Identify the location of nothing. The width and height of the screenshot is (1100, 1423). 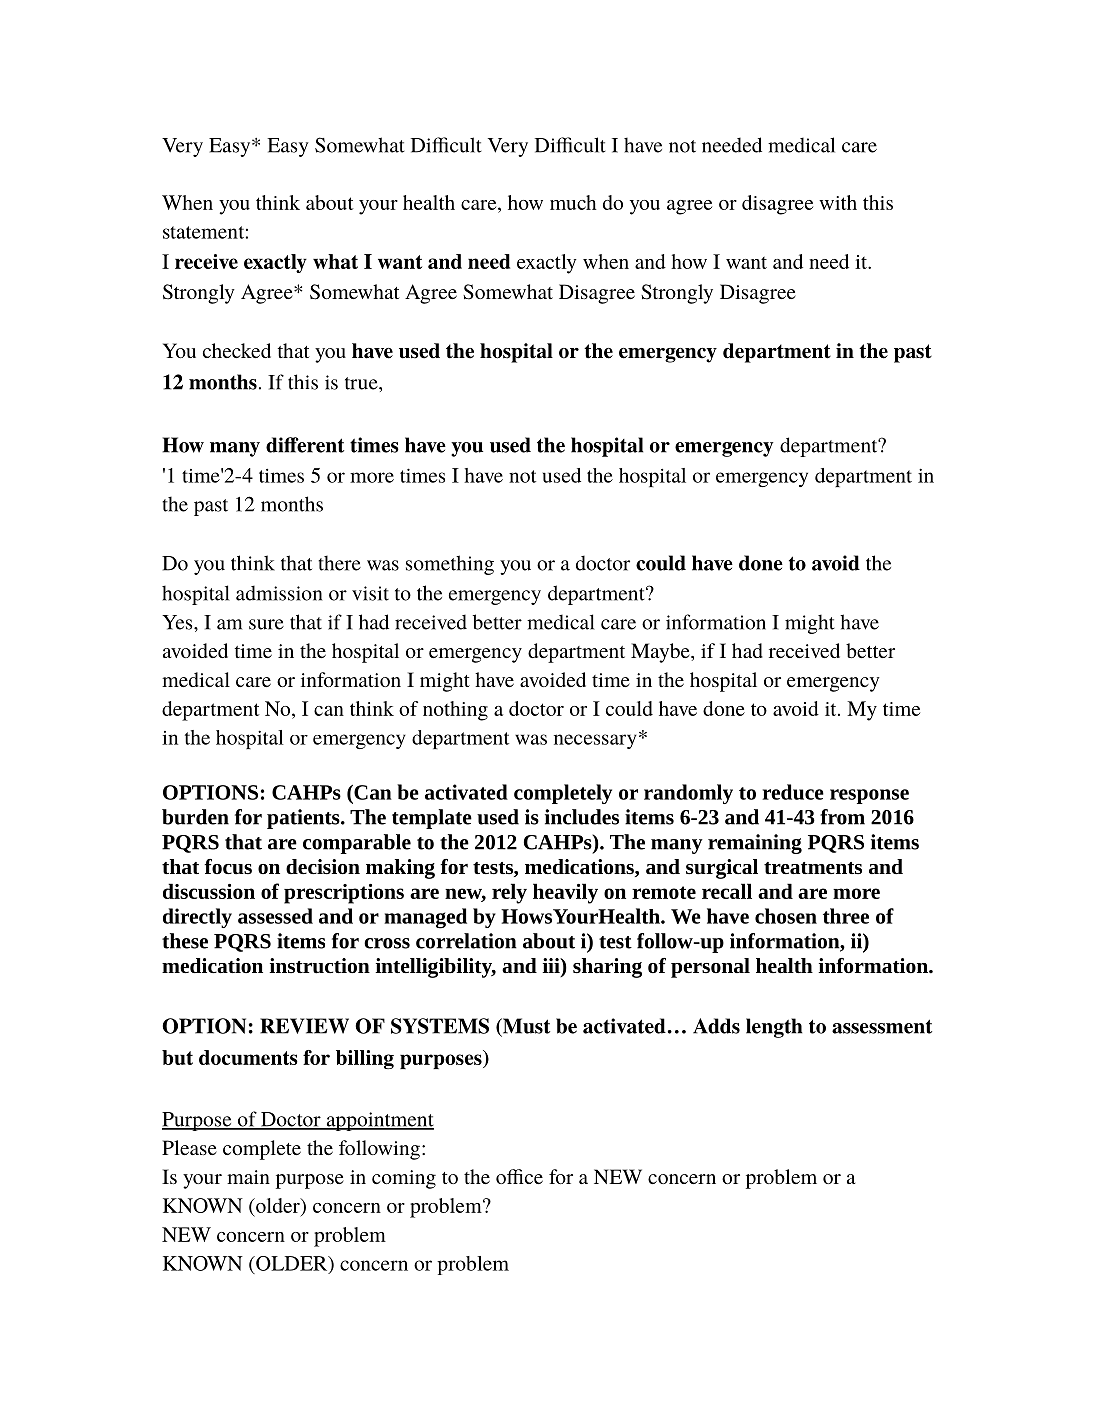
(455, 711).
